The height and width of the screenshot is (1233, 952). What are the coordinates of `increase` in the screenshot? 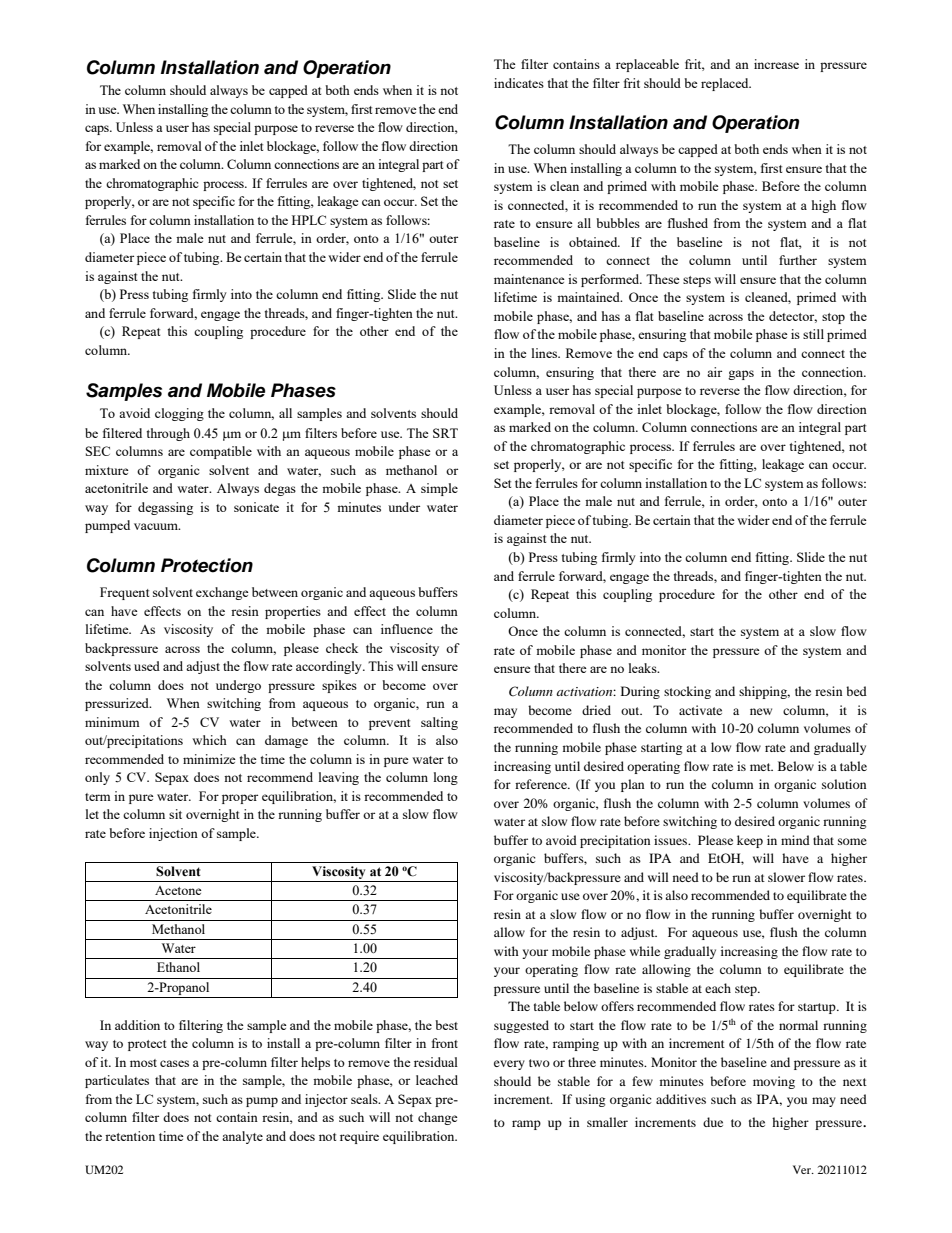 It's located at (776, 64).
